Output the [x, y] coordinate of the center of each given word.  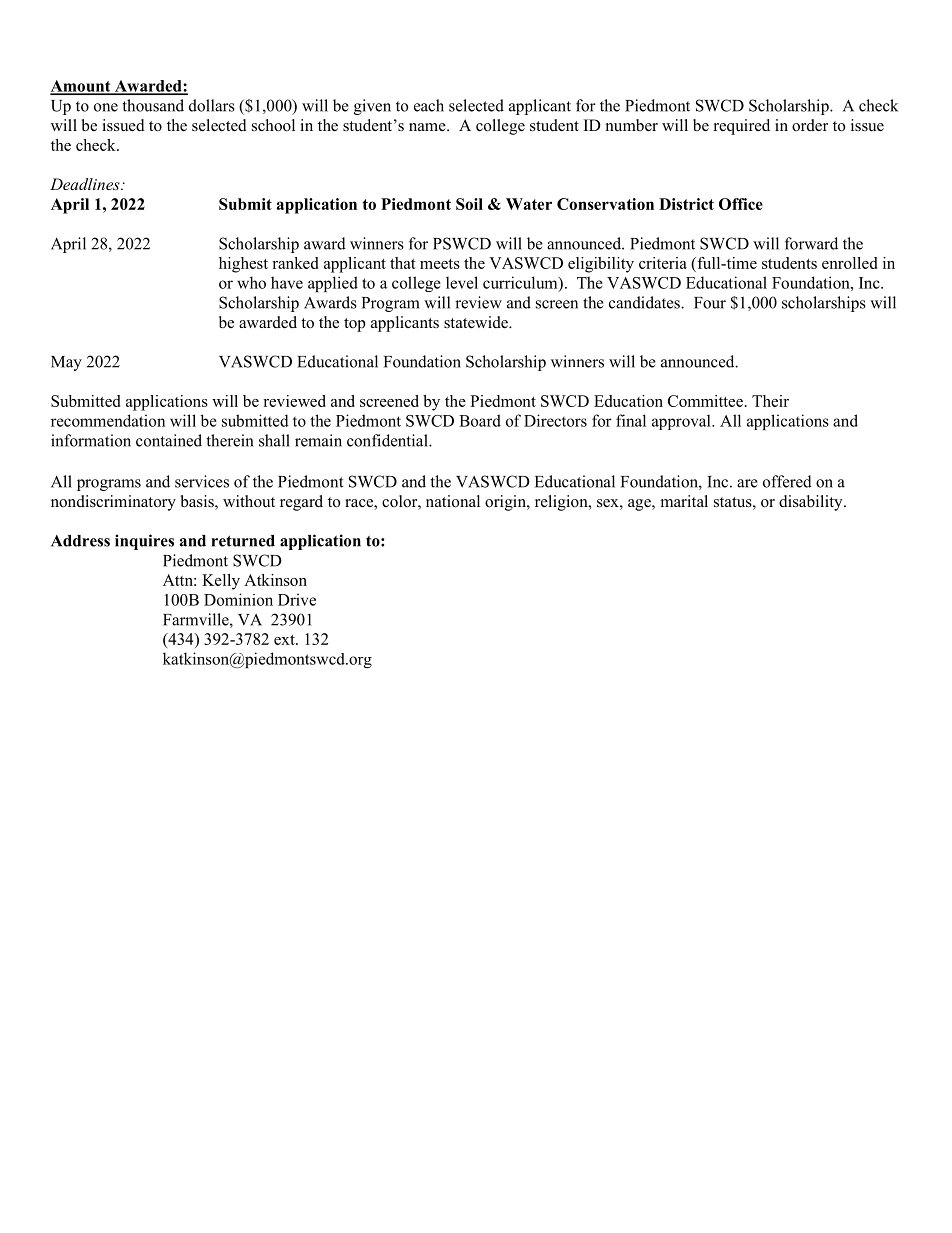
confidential [388, 440]
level [462, 282]
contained [169, 440]
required [742, 127]
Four [710, 303]
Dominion [238, 599]
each [429, 105]
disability [812, 503]
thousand [153, 105]
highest [243, 265]
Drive [297, 599]
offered [787, 481]
